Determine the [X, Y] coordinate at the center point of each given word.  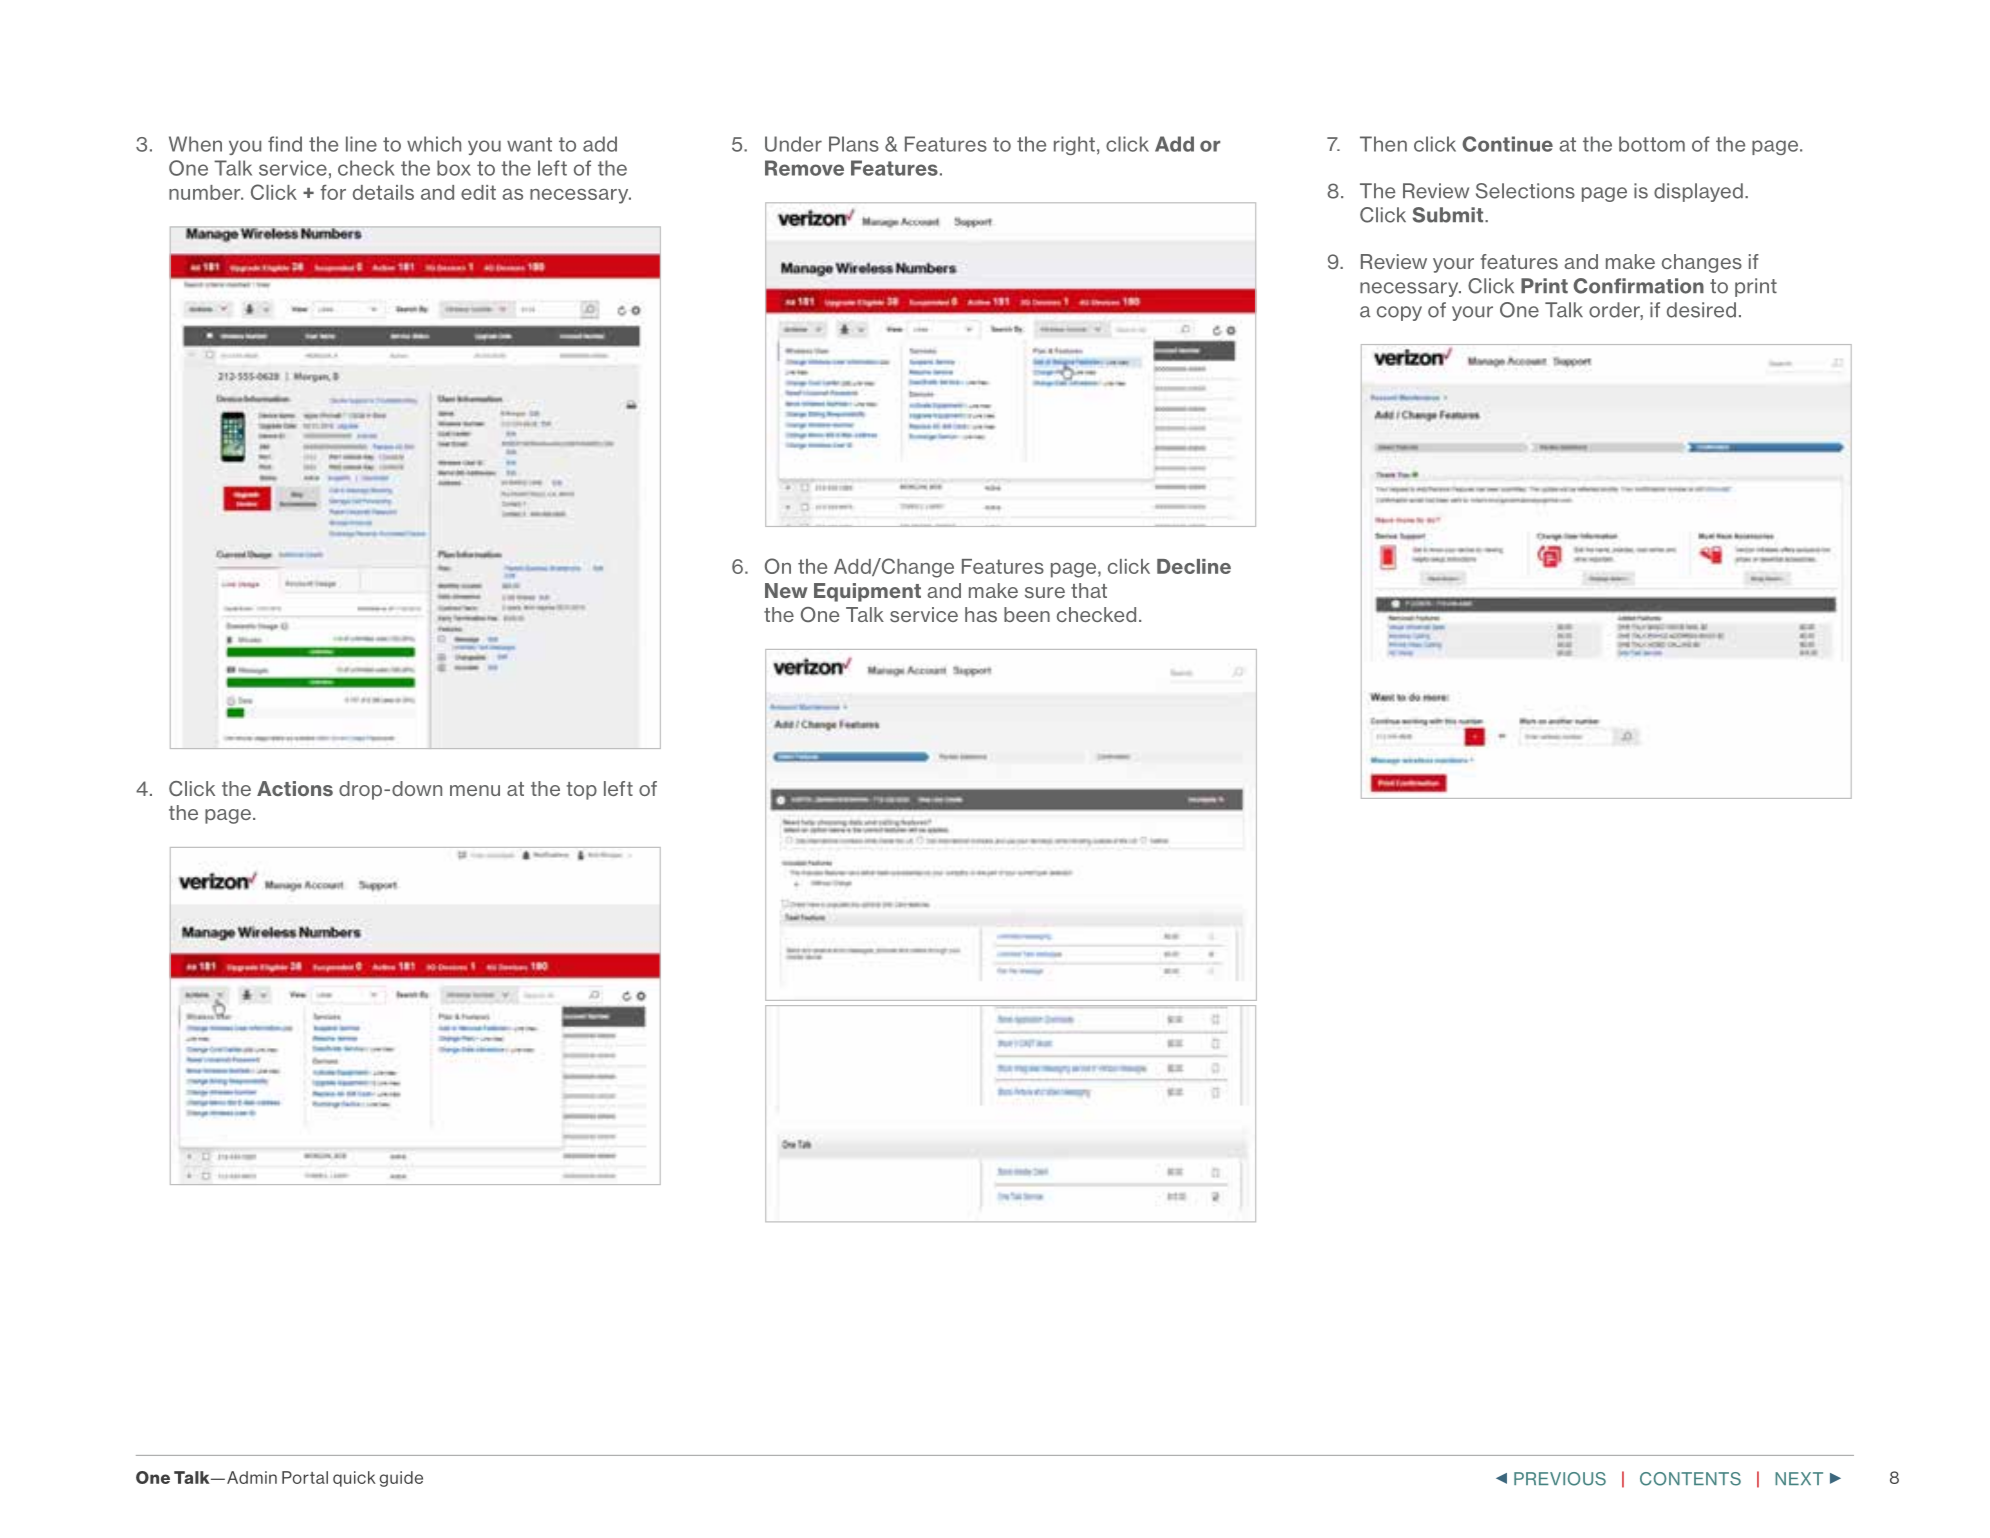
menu [475, 790]
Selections [1525, 191]
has [981, 614]
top [582, 791]
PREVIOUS [1560, 1479]
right [1074, 145]
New [786, 590]
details [383, 192]
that [1089, 590]
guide [401, 1479]
